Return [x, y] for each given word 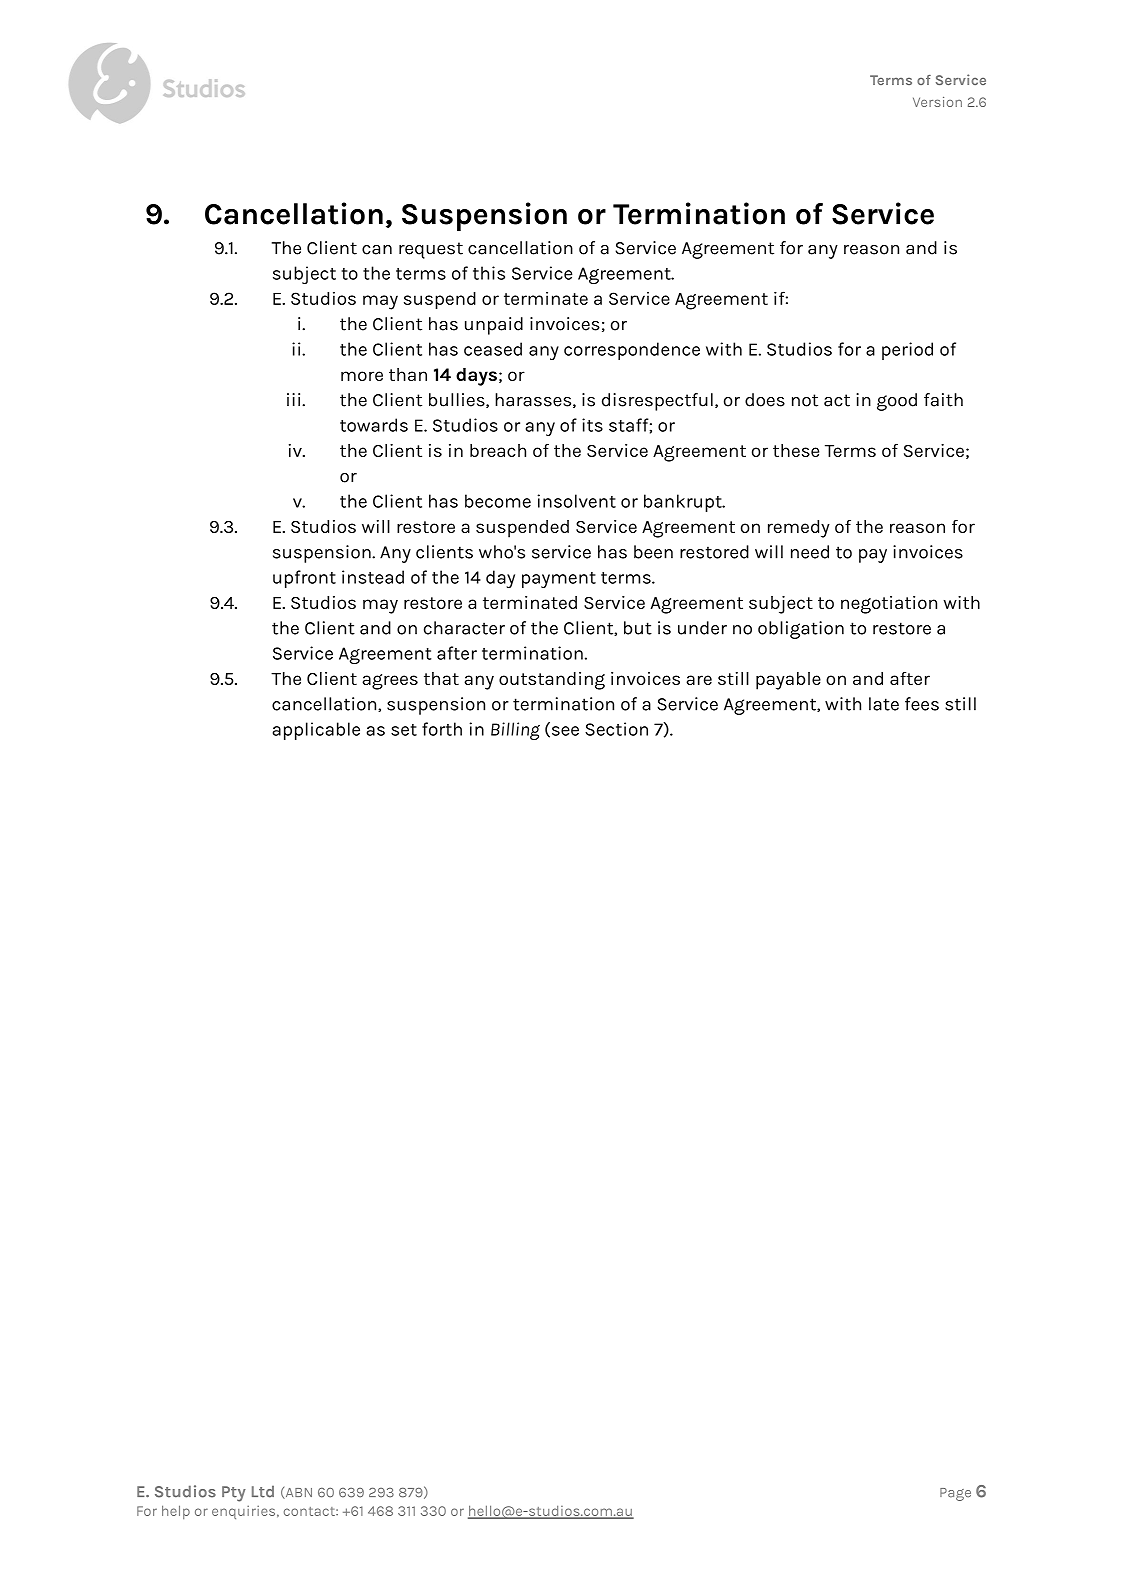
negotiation [889, 605]
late [884, 704]
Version [937, 102]
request [431, 250]
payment [559, 580]
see [564, 732]
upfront [304, 579]
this [489, 273]
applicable [316, 731]
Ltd [263, 1491]
